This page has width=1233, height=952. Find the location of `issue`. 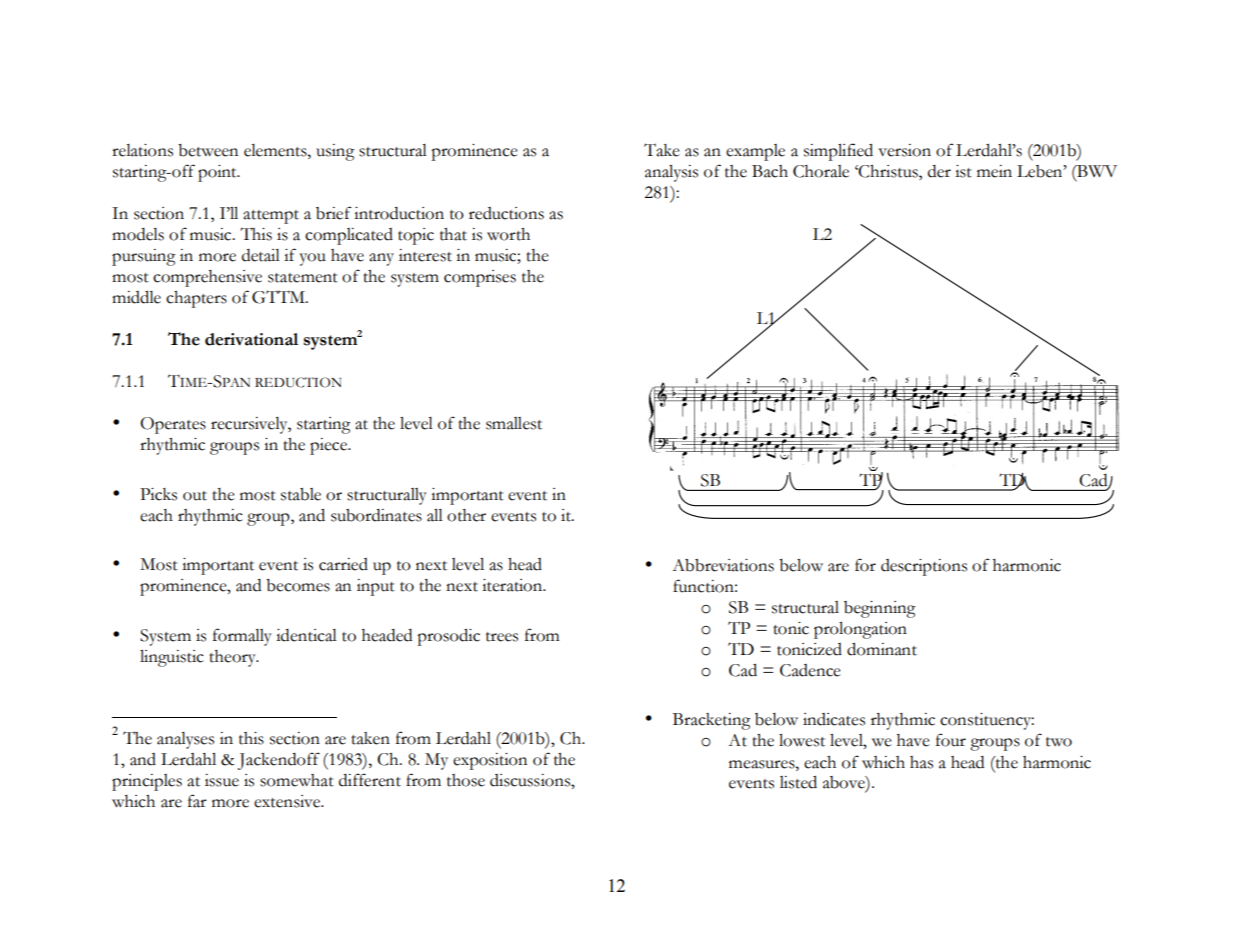

issue is located at coordinates (222, 780).
